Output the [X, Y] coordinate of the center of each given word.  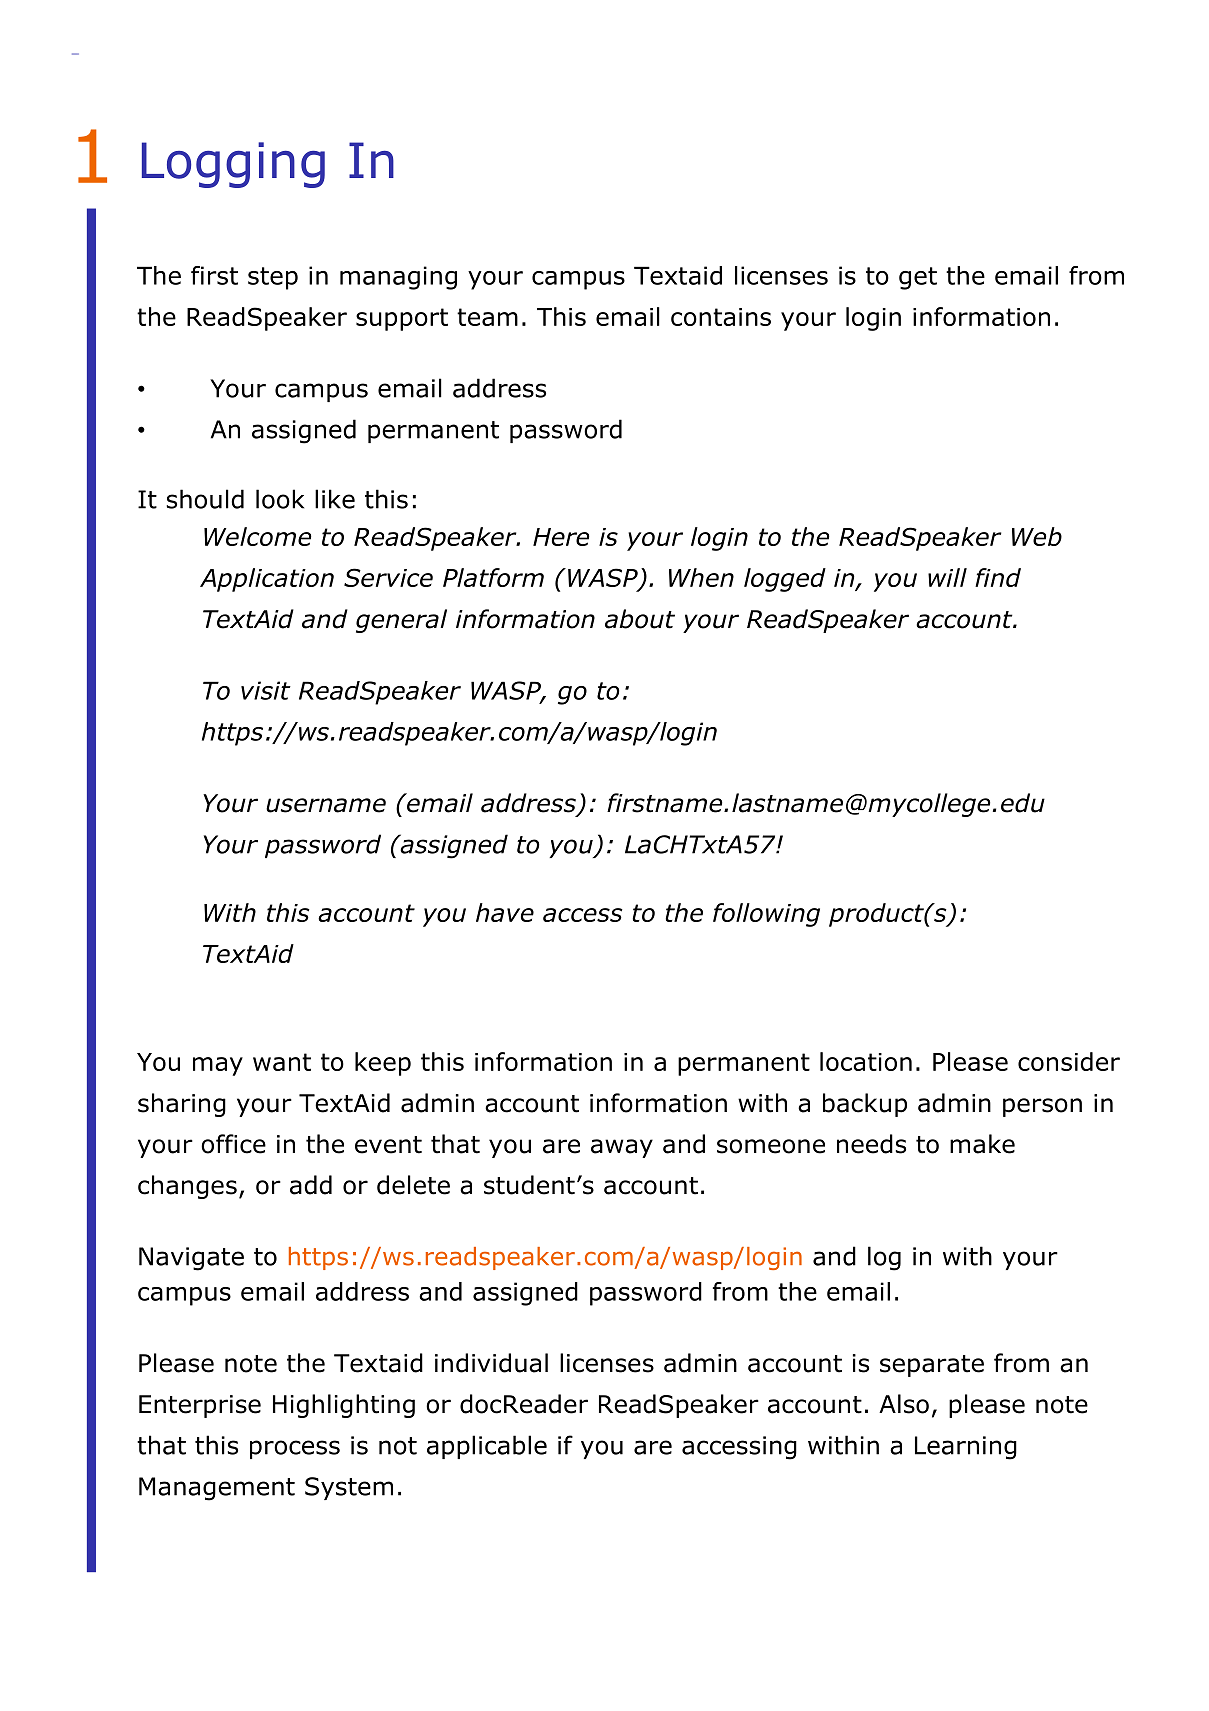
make [982, 1144]
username [326, 805]
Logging [233, 165]
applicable [487, 1447]
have [505, 912]
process [295, 1449]
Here [561, 537]
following [766, 915]
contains [721, 317]
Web [1037, 536]
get [918, 278]
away [622, 1148]
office [233, 1144]
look [280, 499]
